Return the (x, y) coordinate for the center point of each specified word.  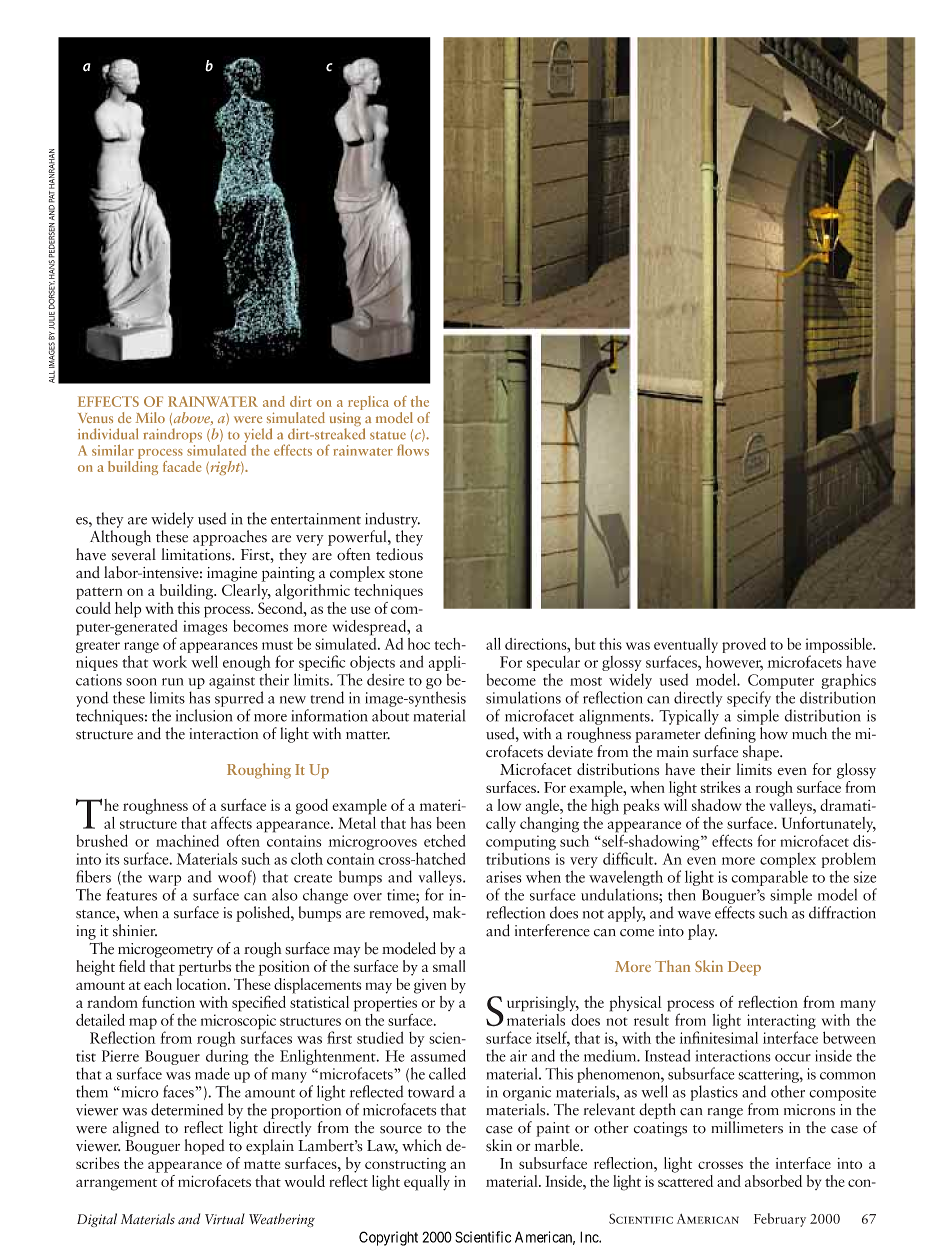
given (430, 986)
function (168, 1001)
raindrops (172, 435)
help (128, 610)
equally (427, 1181)
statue (388, 435)
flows (413, 450)
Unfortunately (829, 826)
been (451, 823)
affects (231, 823)
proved (744, 645)
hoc (419, 644)
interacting (781, 1023)
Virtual (225, 1218)
